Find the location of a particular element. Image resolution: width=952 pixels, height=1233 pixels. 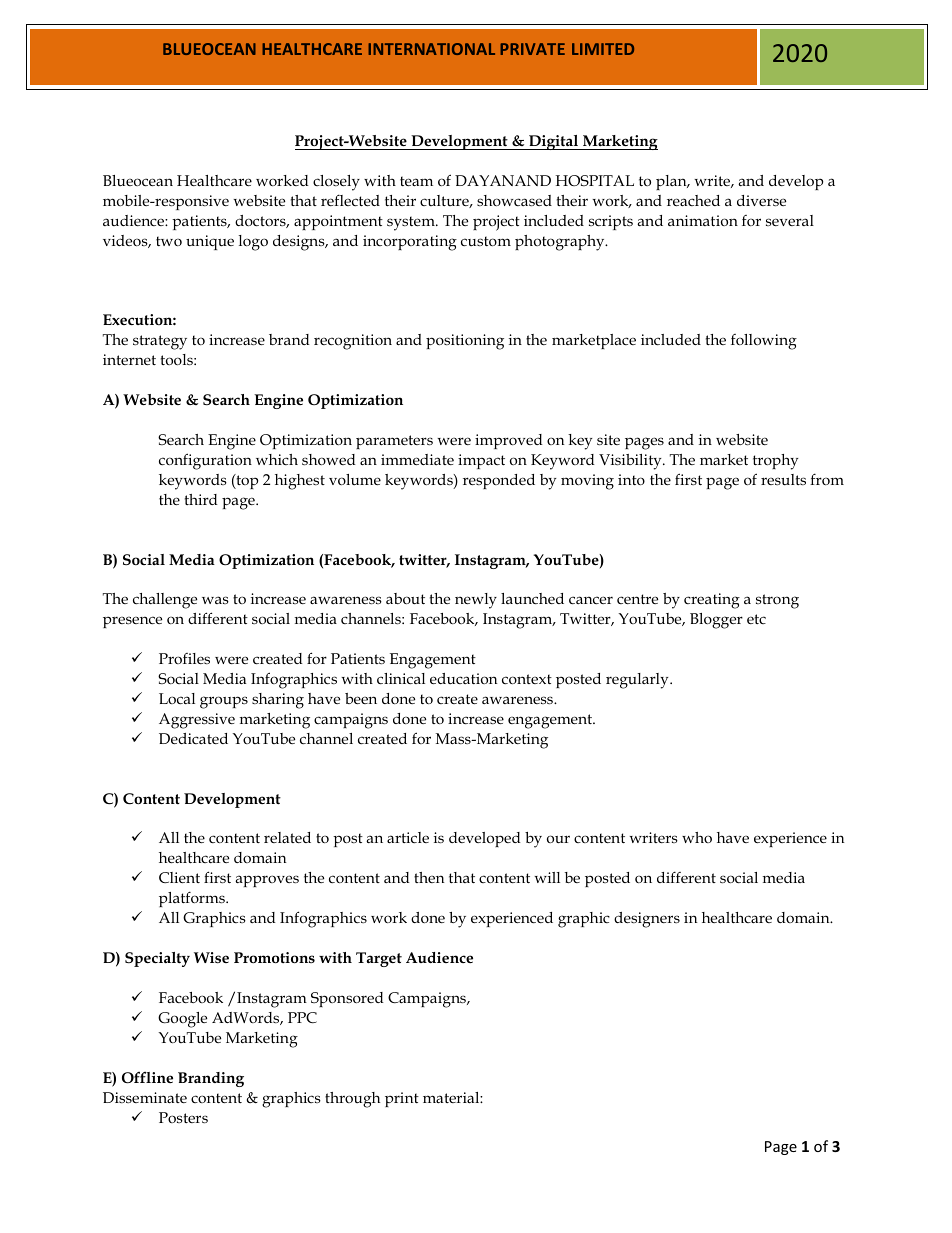

configuration is located at coordinates (205, 461).
